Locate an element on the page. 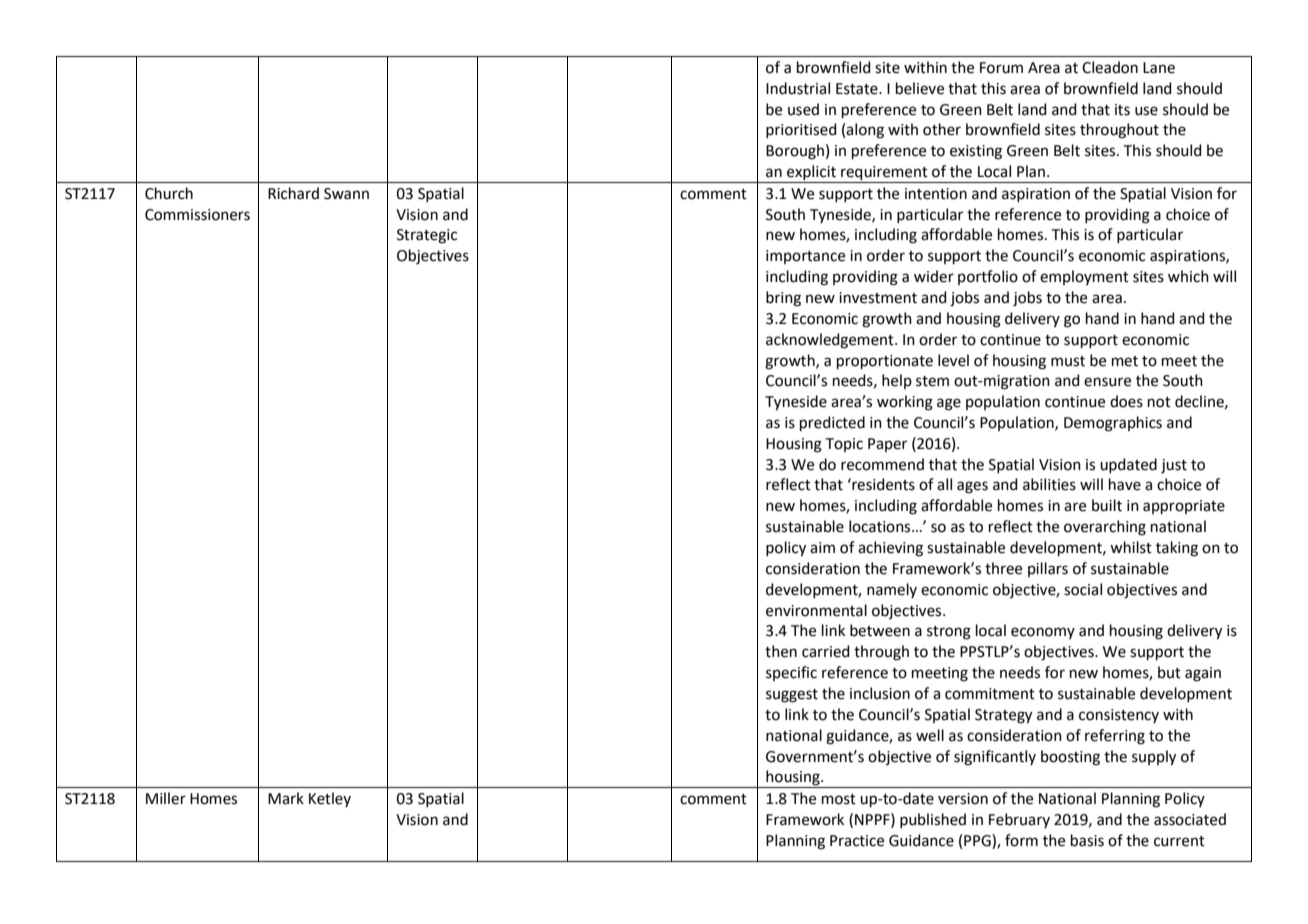 This document has width=1308, height=924. most is located at coordinates (839, 799).
